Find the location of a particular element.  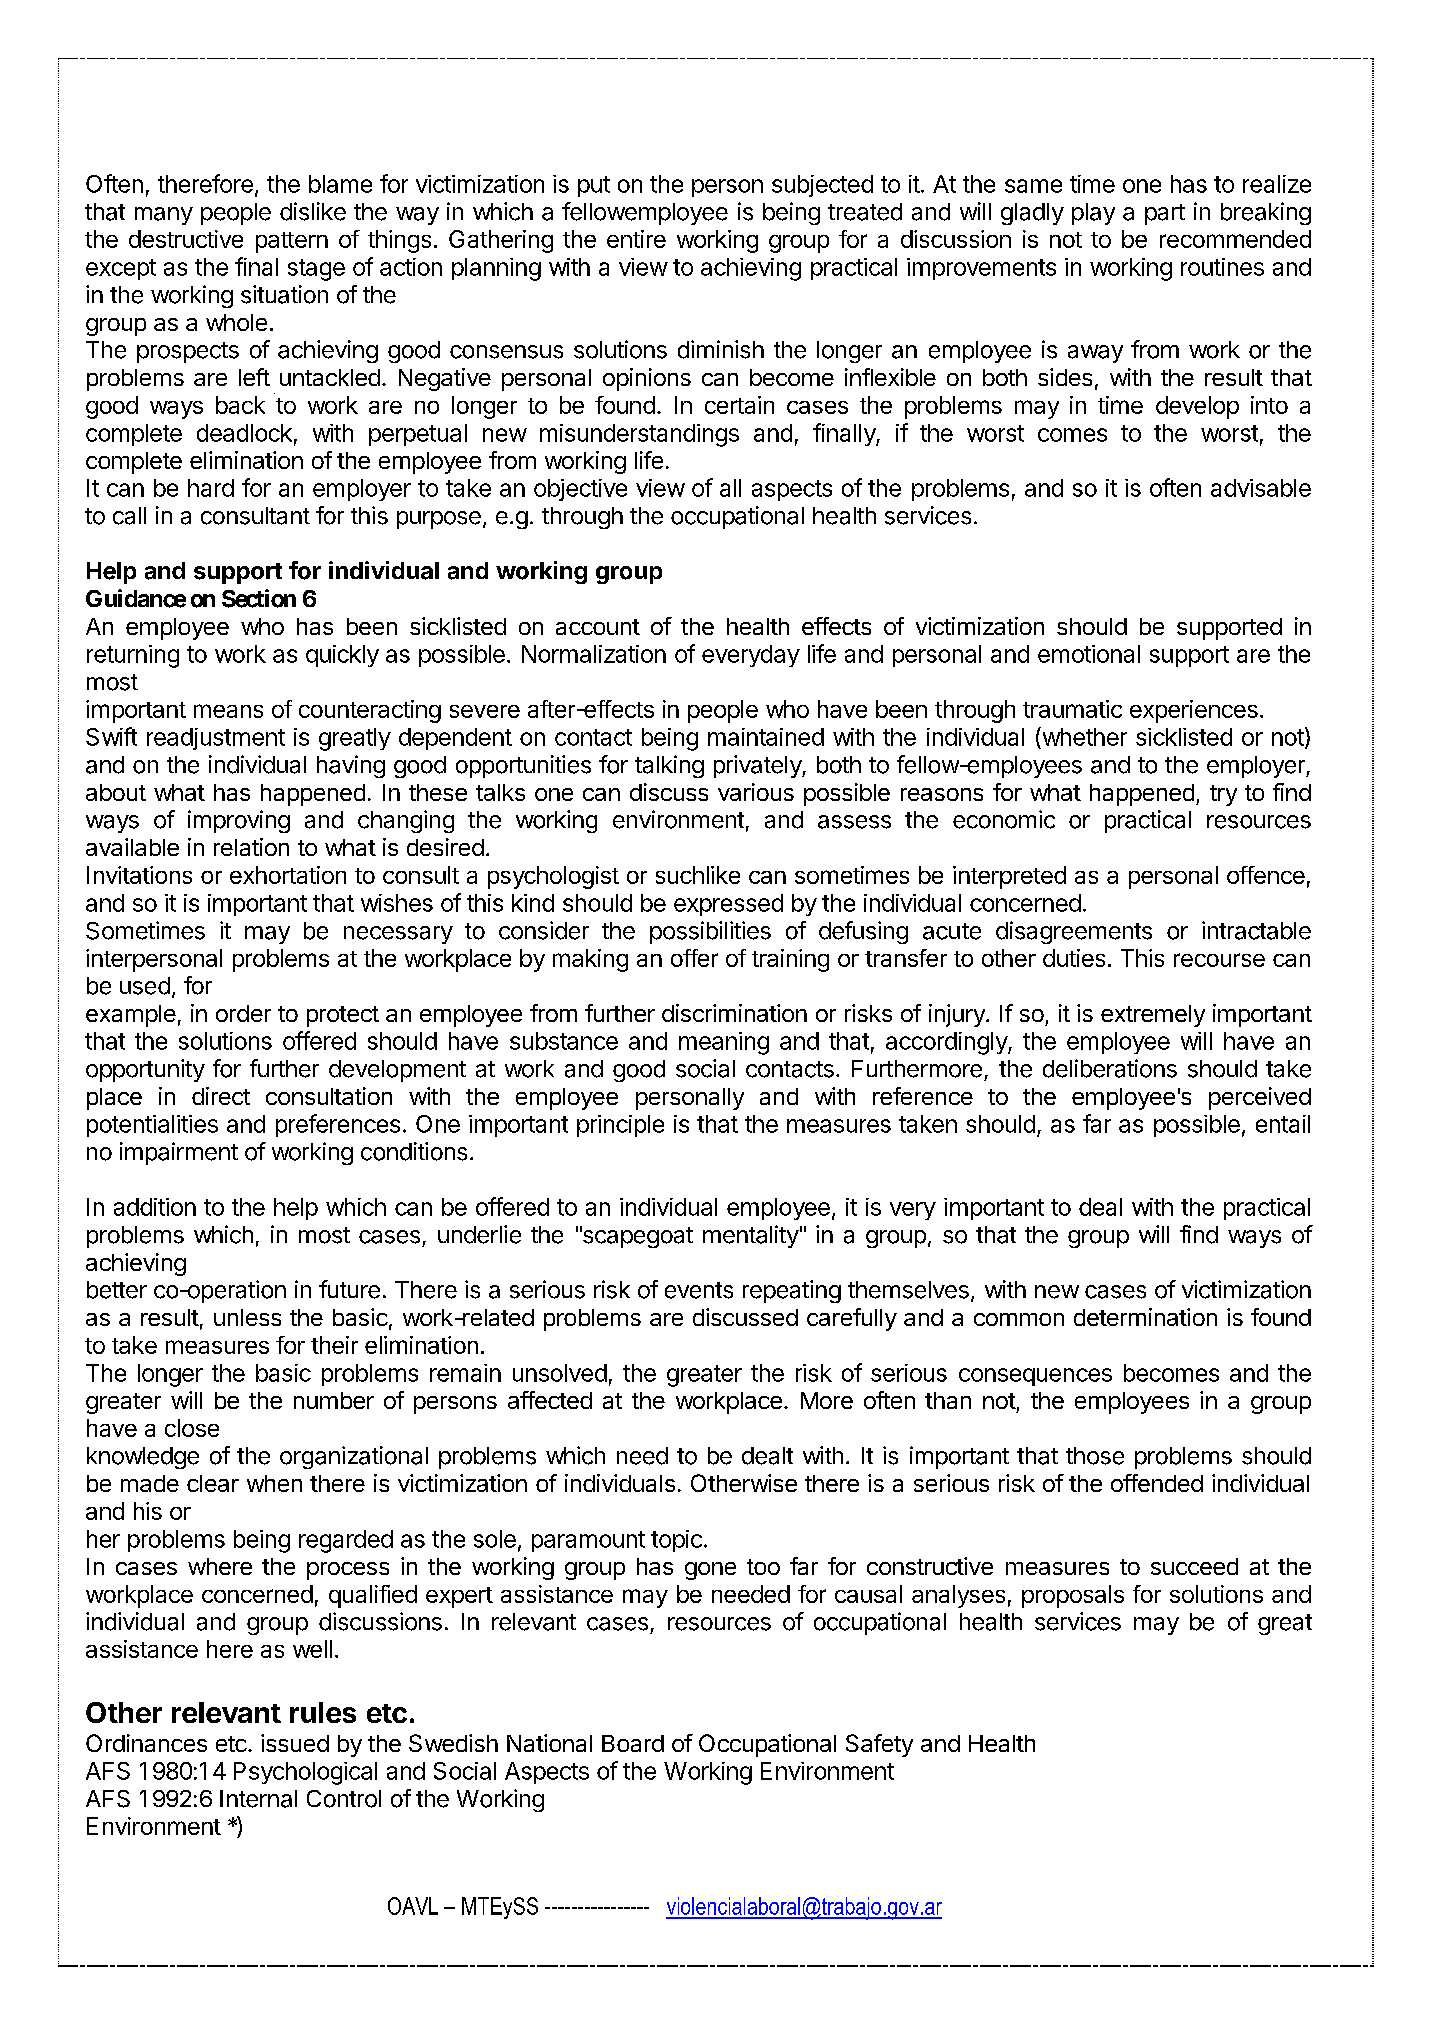

unless is located at coordinates (247, 1317).
